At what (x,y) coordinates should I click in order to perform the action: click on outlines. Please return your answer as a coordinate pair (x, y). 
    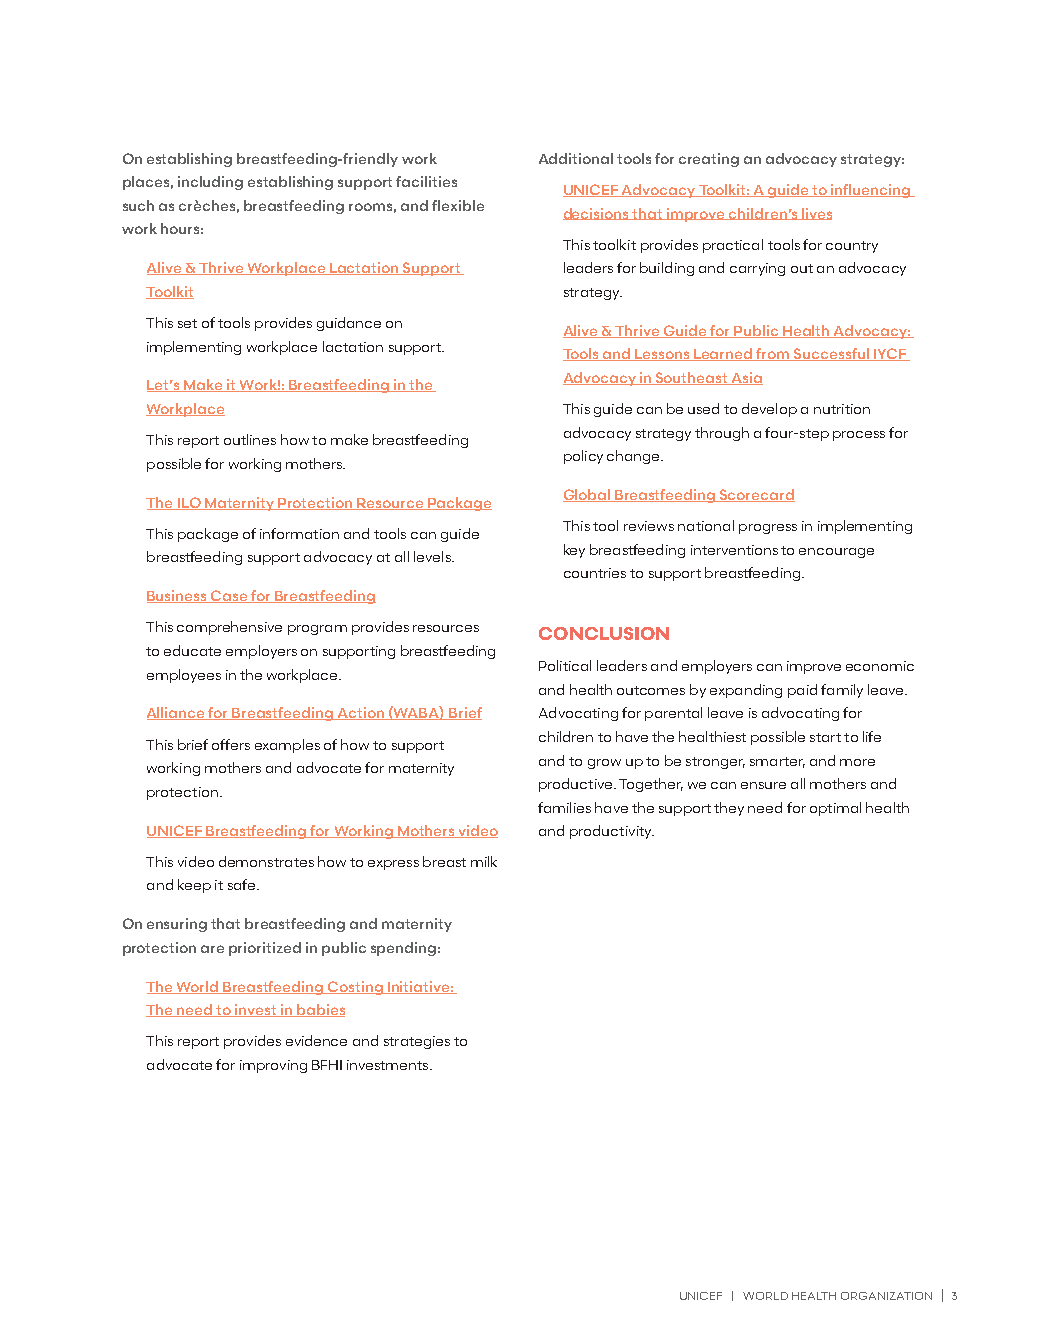
    Looking at the image, I should click on (250, 439).
